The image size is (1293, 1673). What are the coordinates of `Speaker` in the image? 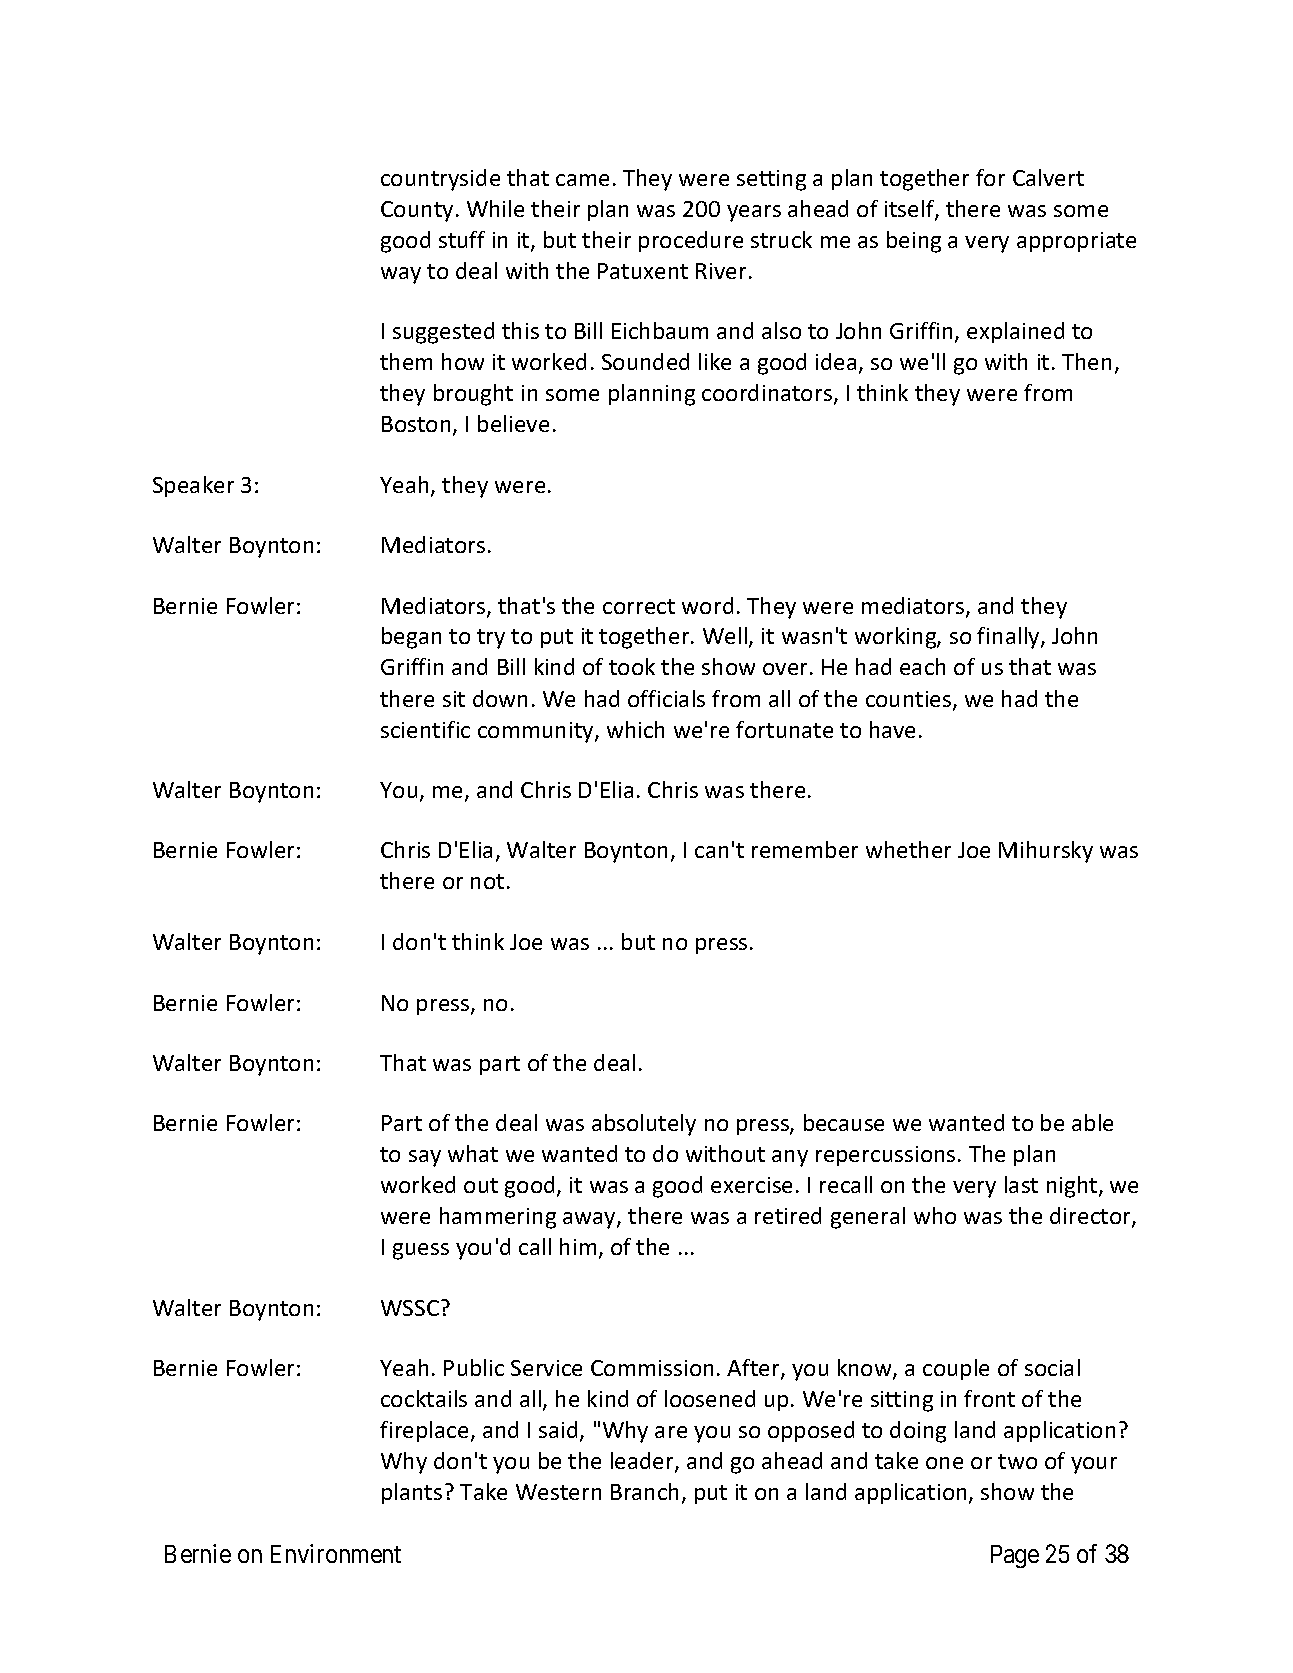 It's located at (193, 486).
